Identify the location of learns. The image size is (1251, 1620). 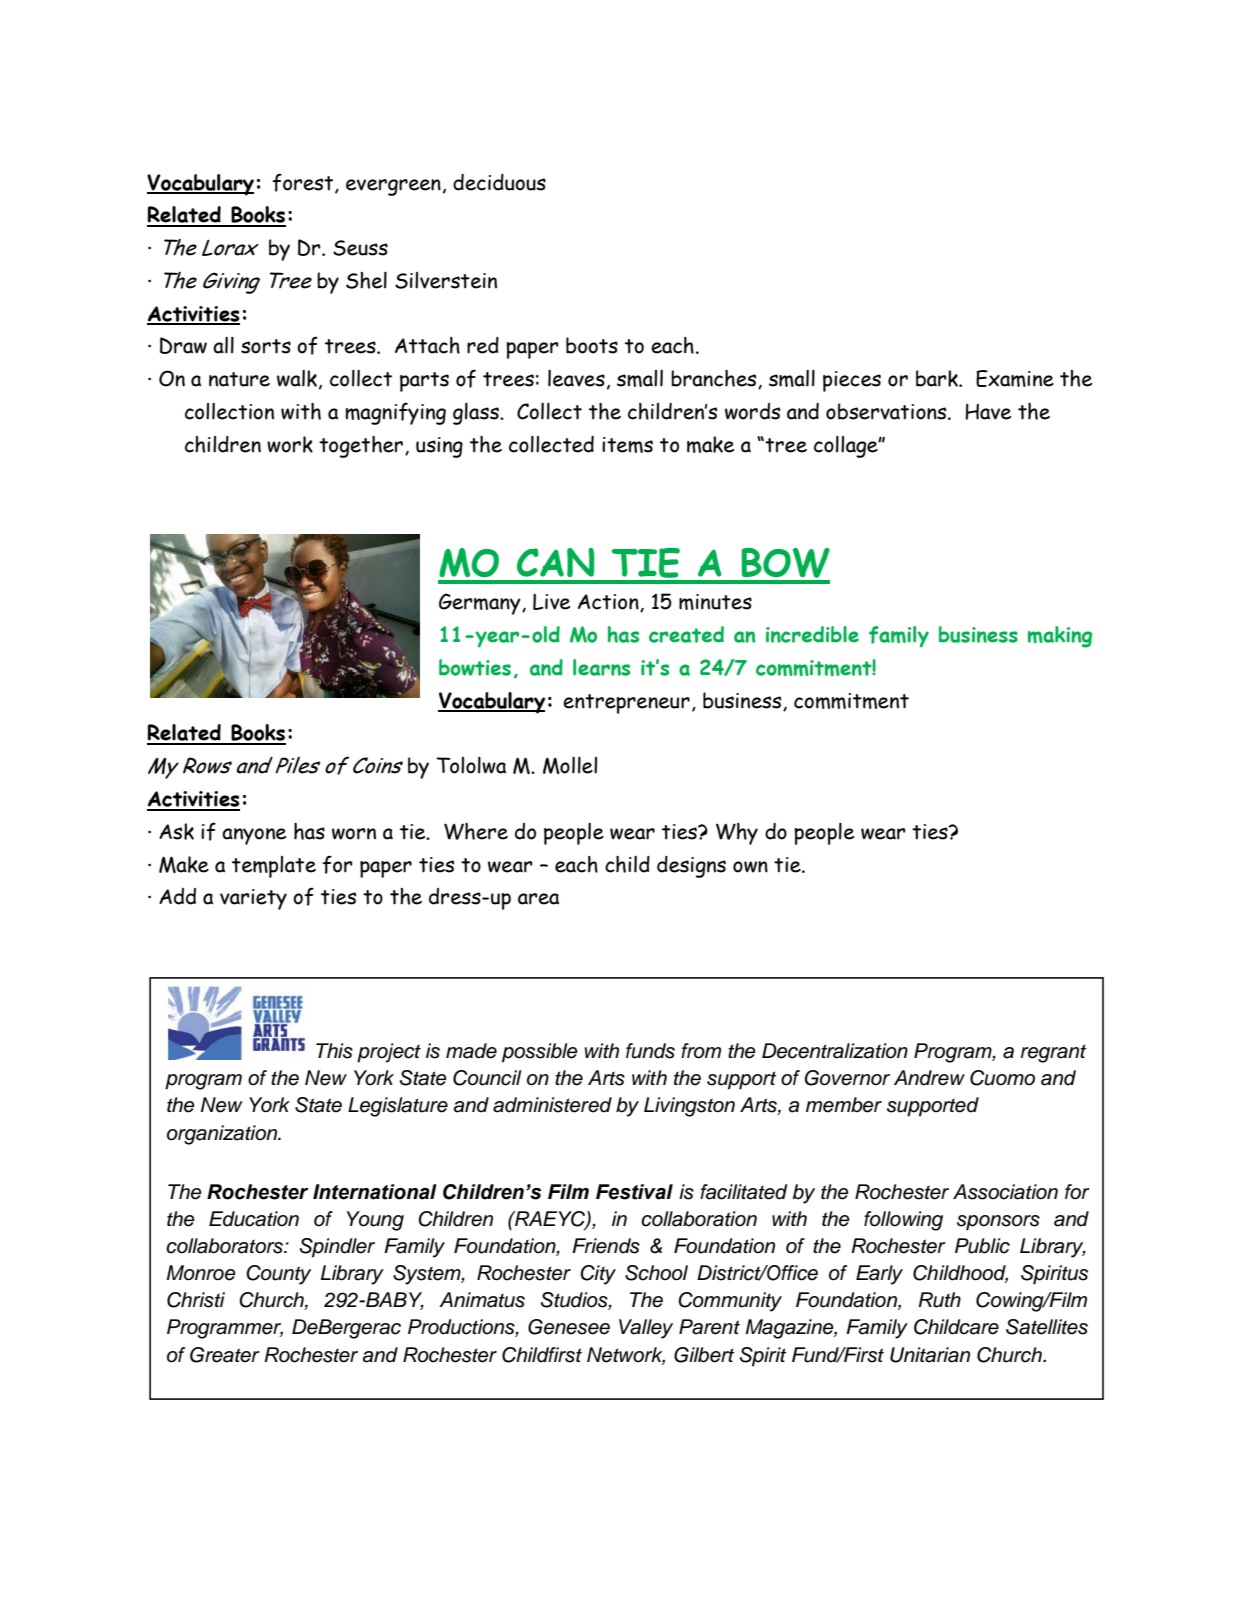
(601, 667).
